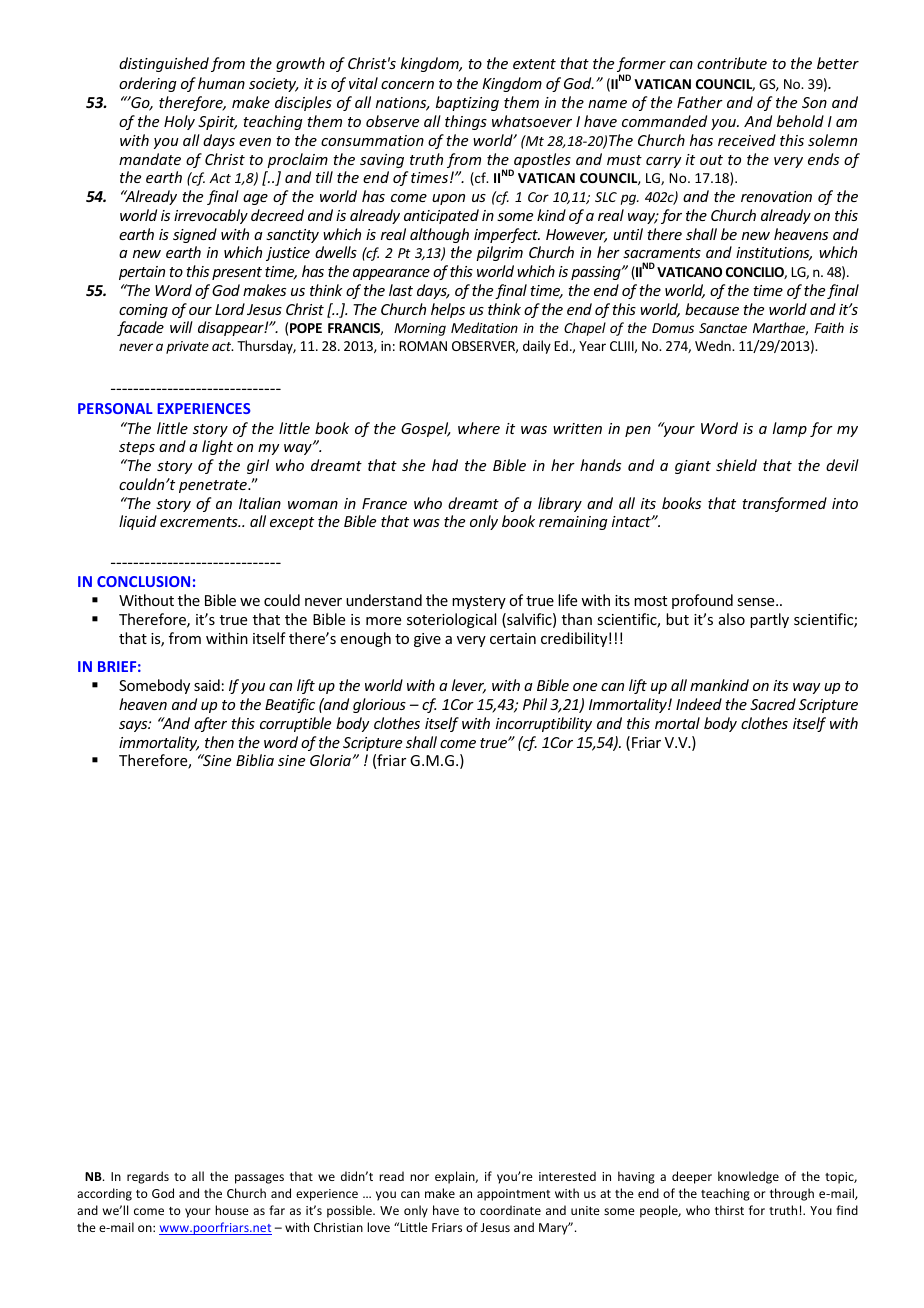 This screenshot has height=1308, width=924. I want to click on house, so click(232, 1210).
